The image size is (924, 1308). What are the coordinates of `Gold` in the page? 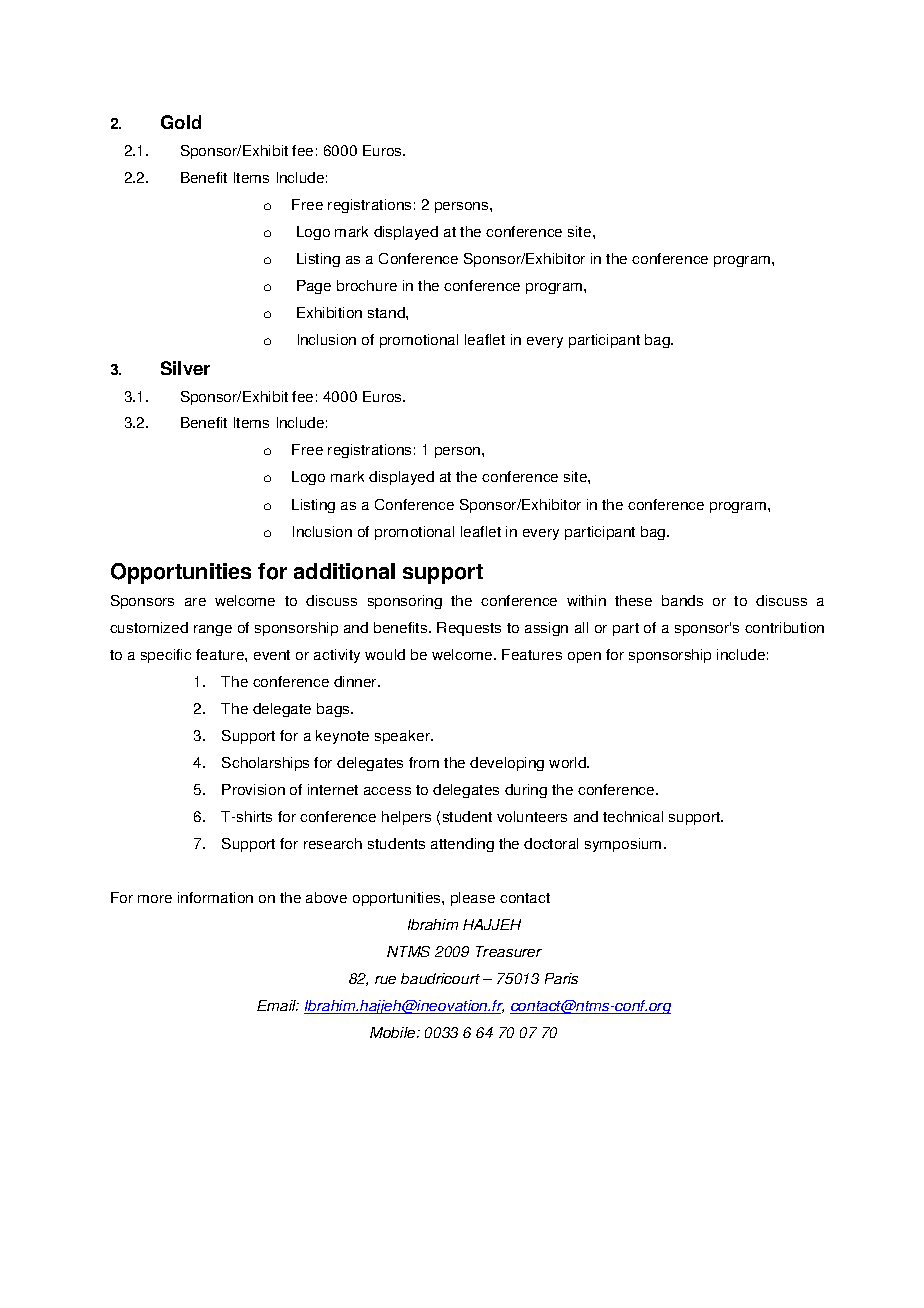 It's located at (181, 122).
